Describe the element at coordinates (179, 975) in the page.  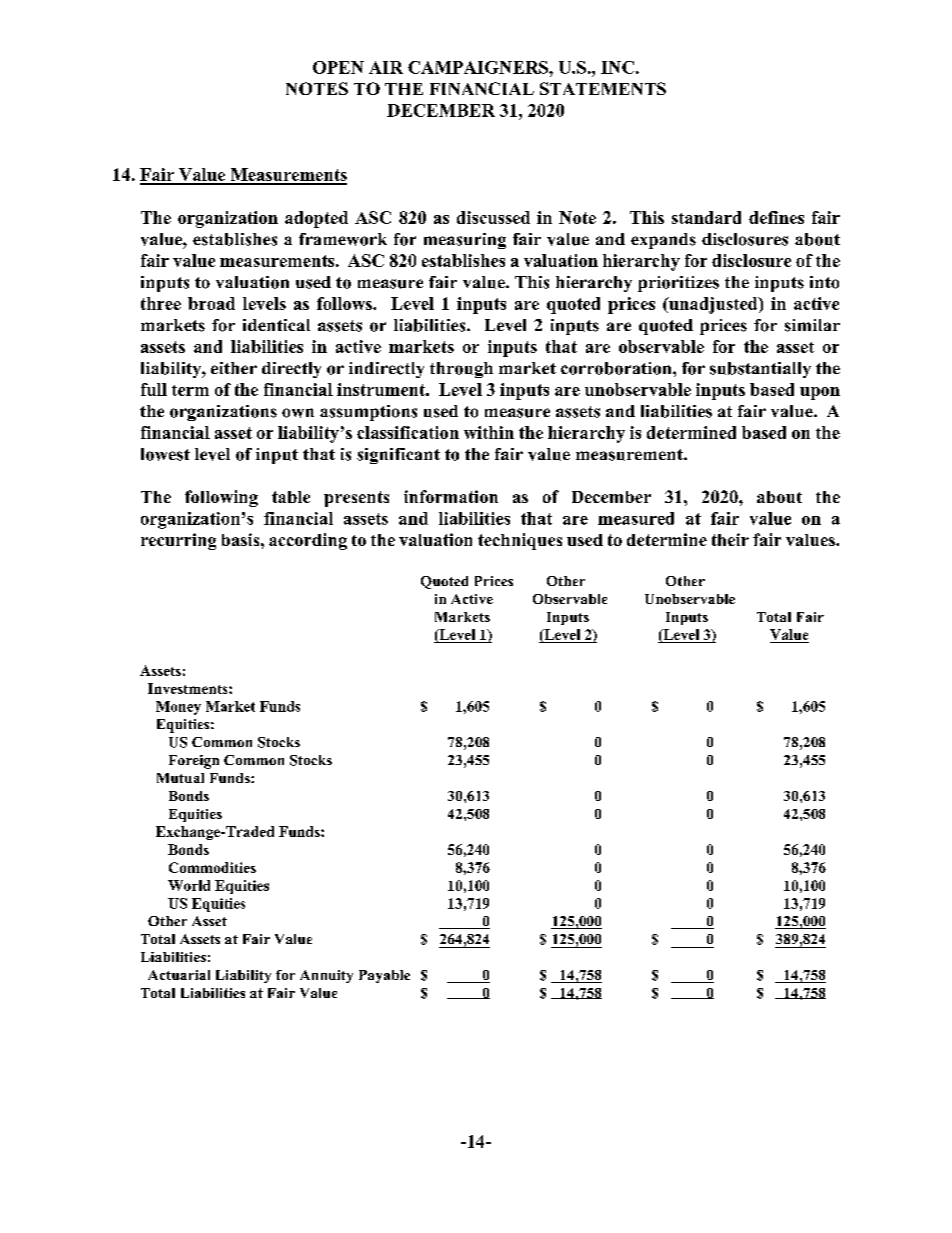
I see `Actuarial` at that location.
